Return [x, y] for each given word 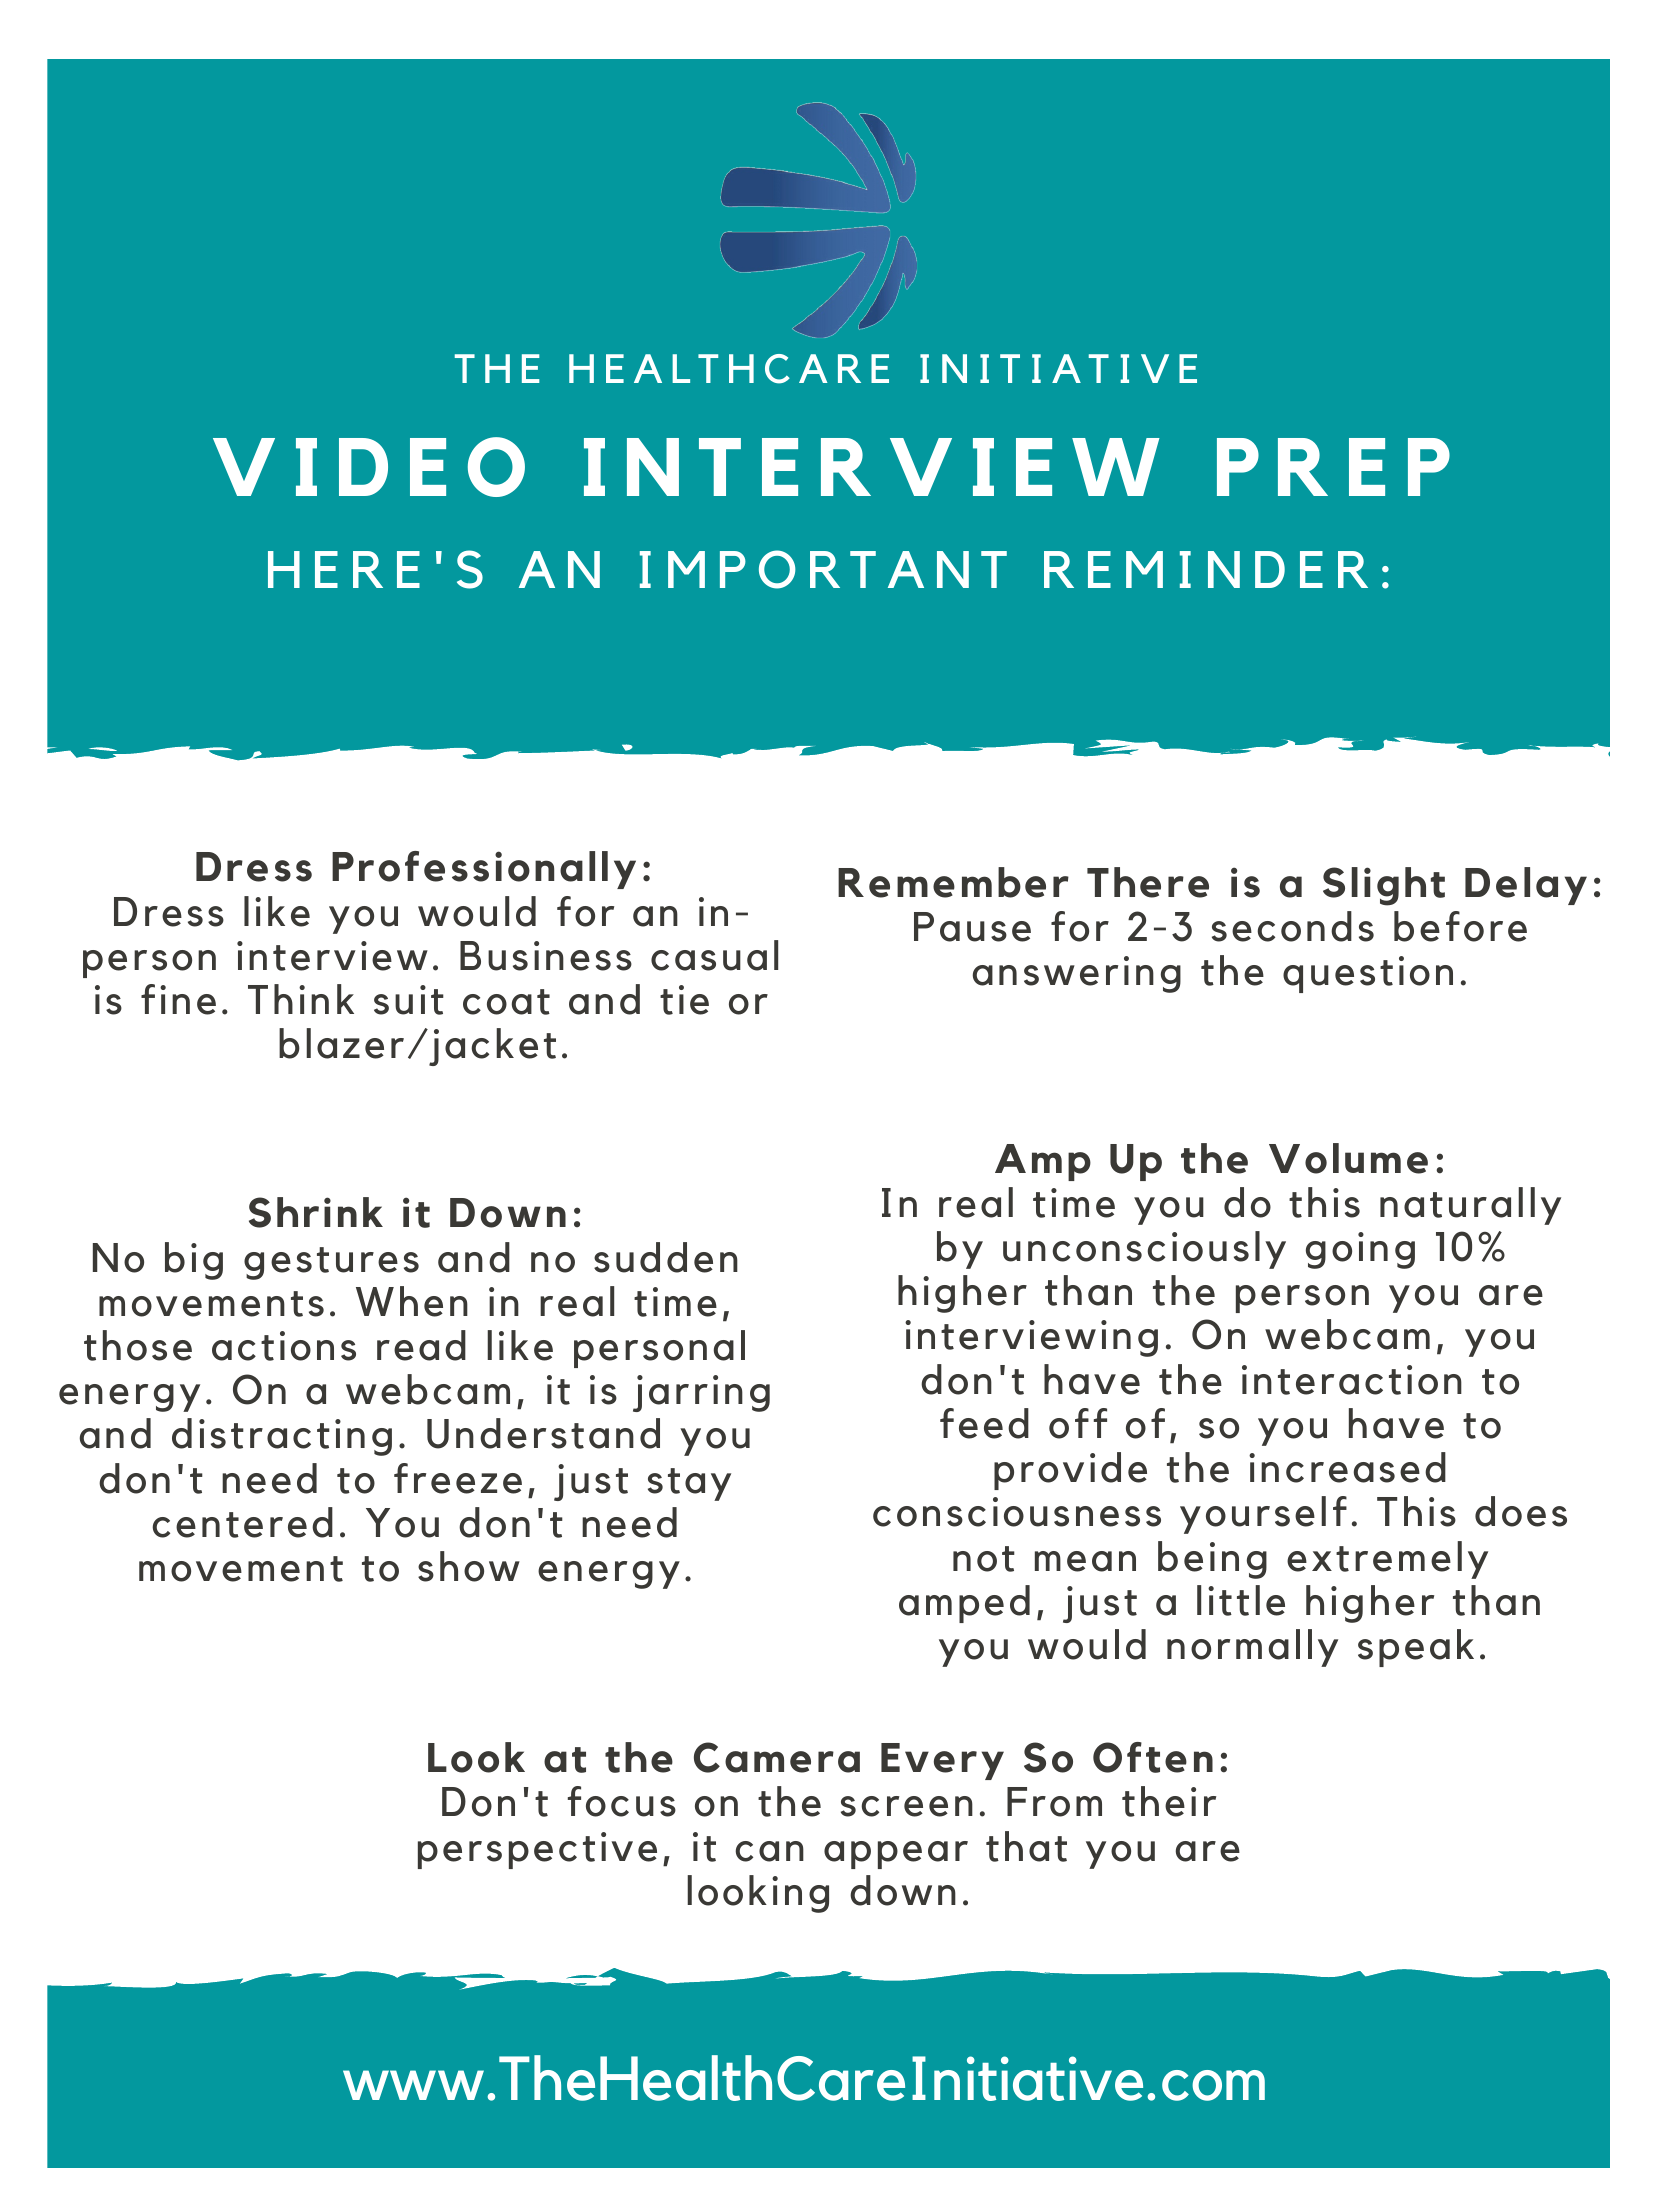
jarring [701, 1393]
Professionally [484, 870]
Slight [1384, 886]
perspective [537, 1850]
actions [284, 1346]
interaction [1352, 1380]
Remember [953, 882]
